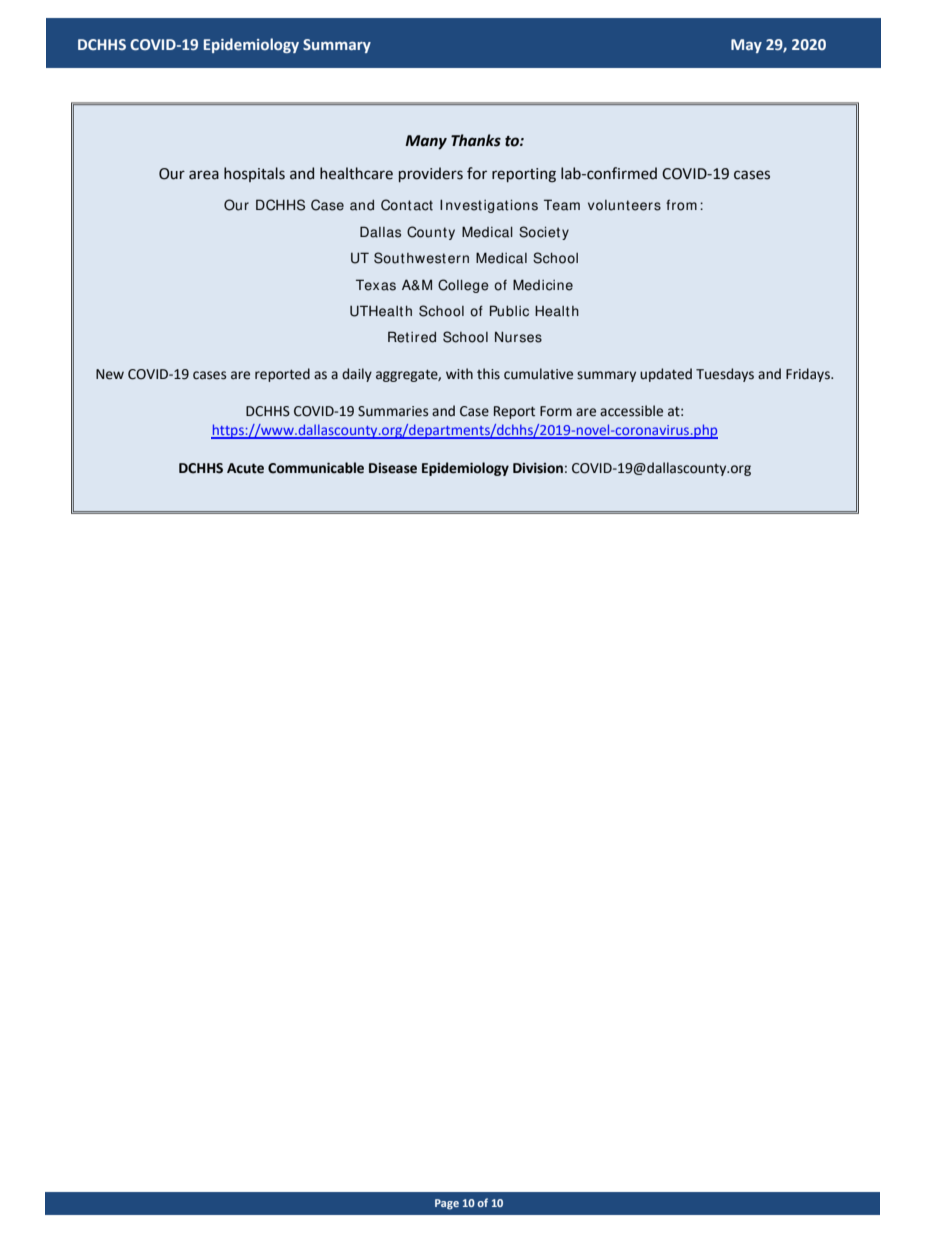 This screenshot has height=1233, width=952. I want to click on Tuesdays, so click(725, 375).
